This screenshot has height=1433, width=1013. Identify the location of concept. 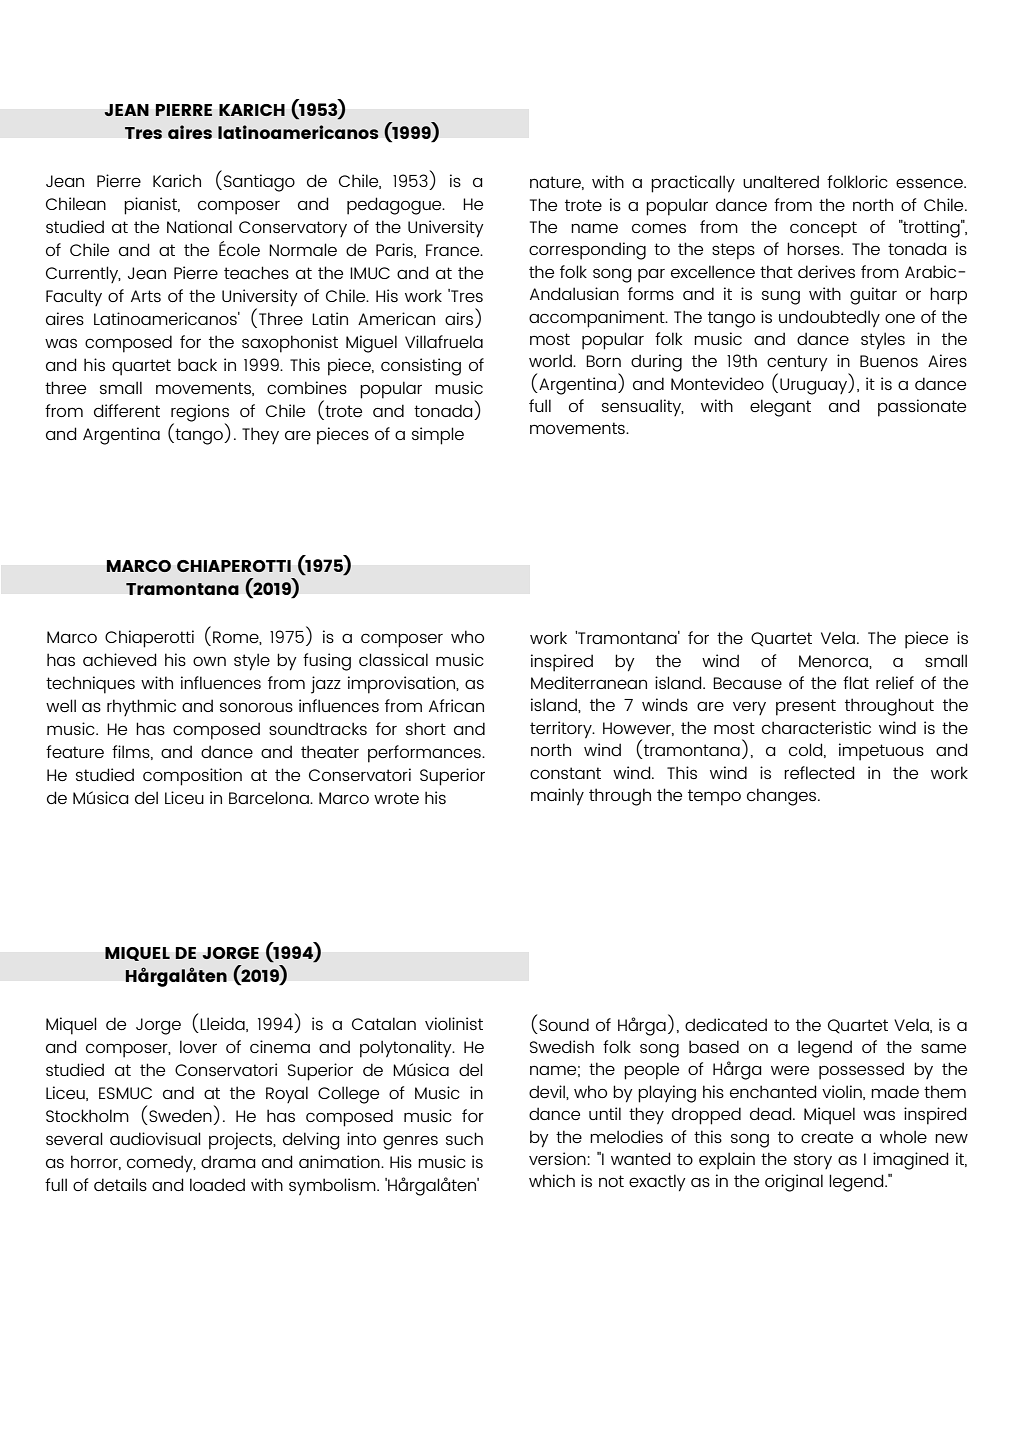
(823, 229).
